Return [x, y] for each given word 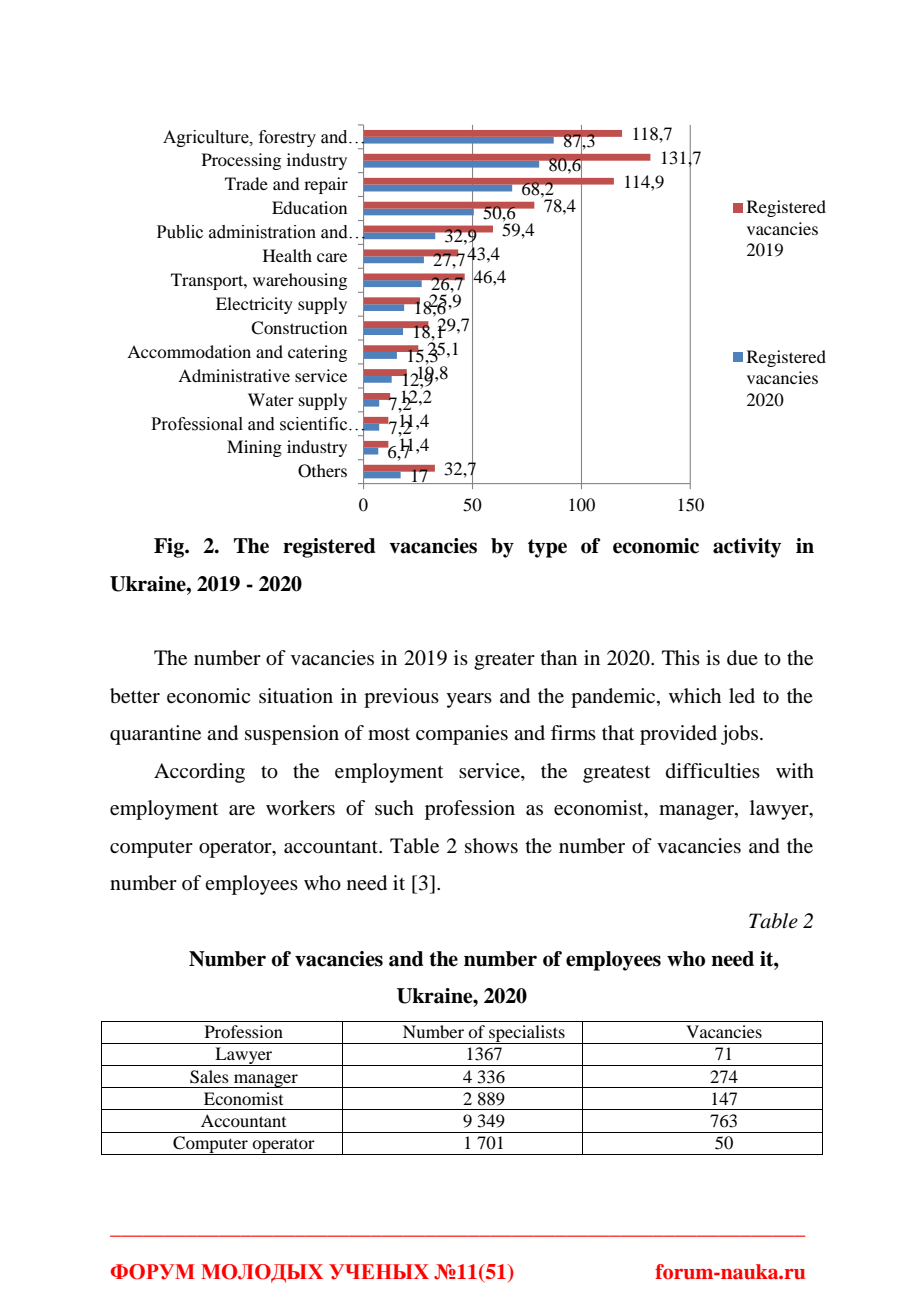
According [199, 773]
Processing [241, 161]
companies [462, 735]
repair [326, 185]
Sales [209, 1077]
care [332, 257]
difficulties [713, 771]
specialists [527, 1034]
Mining [254, 448]
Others [322, 471]
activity [747, 548]
